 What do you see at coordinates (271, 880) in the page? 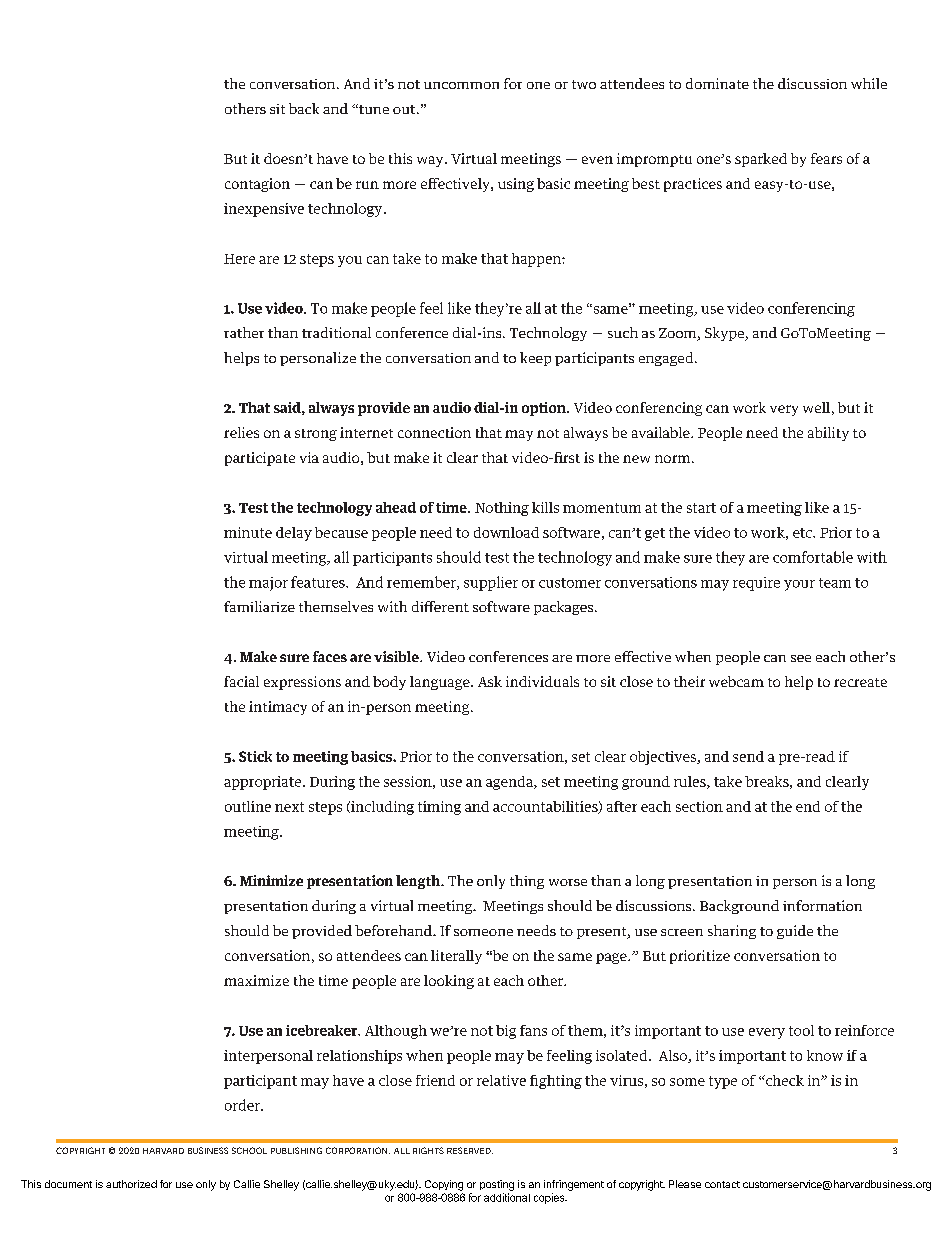
I see `Minimize` at bounding box center [271, 880].
